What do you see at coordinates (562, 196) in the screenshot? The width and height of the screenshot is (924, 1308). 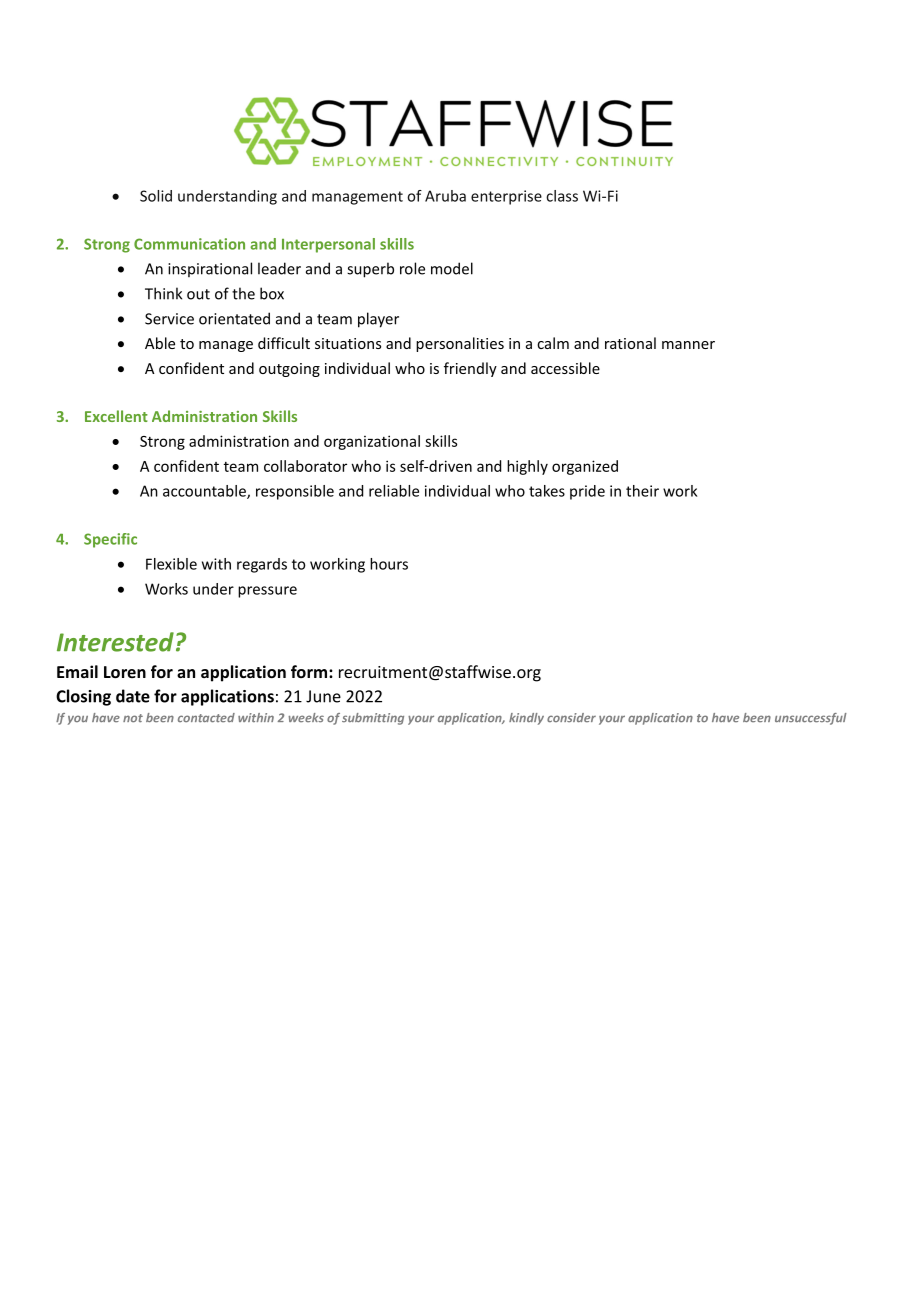 I see `class` at bounding box center [562, 196].
